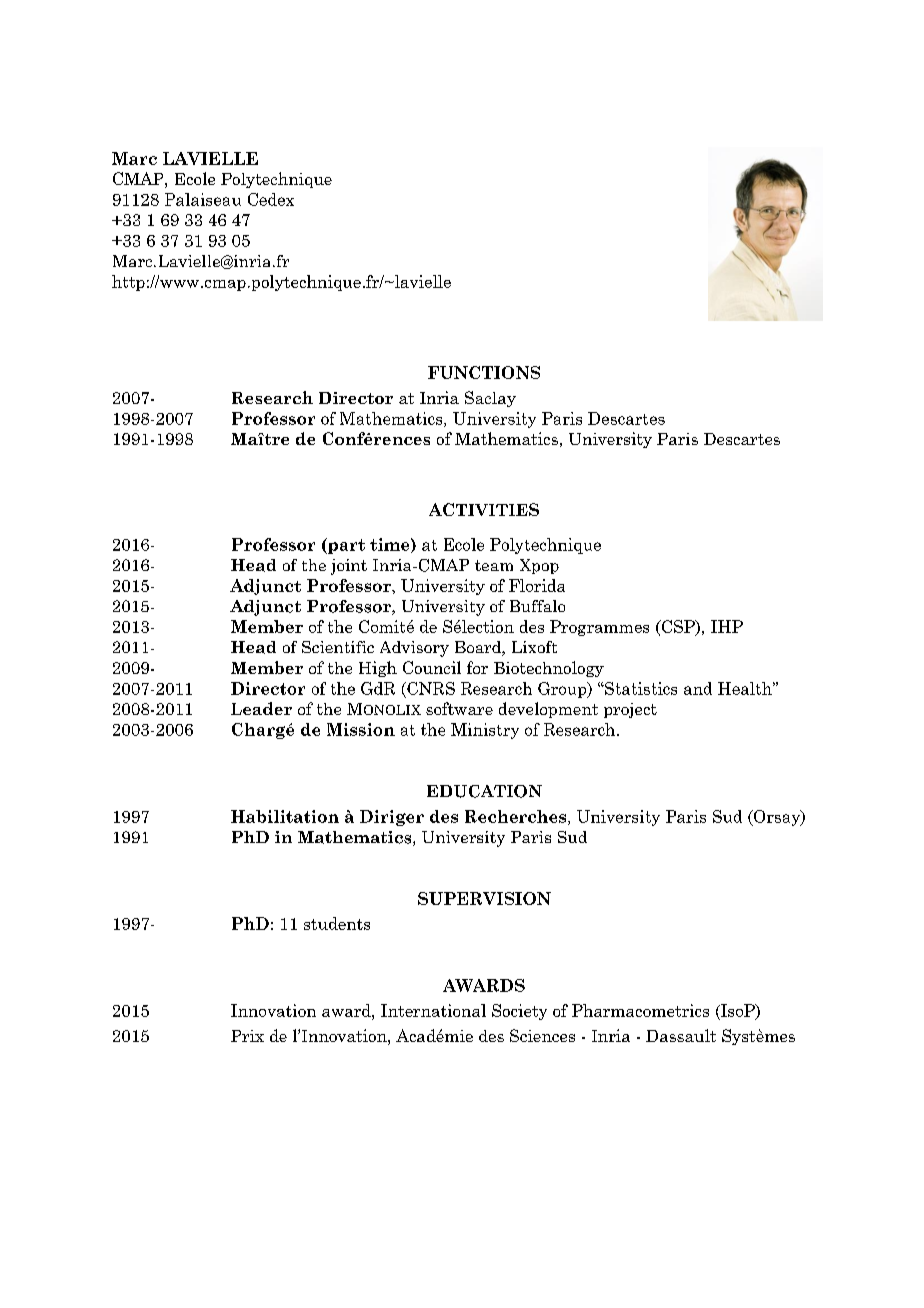  What do you see at coordinates (599, 628) in the document?
I see `Programmes` at bounding box center [599, 628].
